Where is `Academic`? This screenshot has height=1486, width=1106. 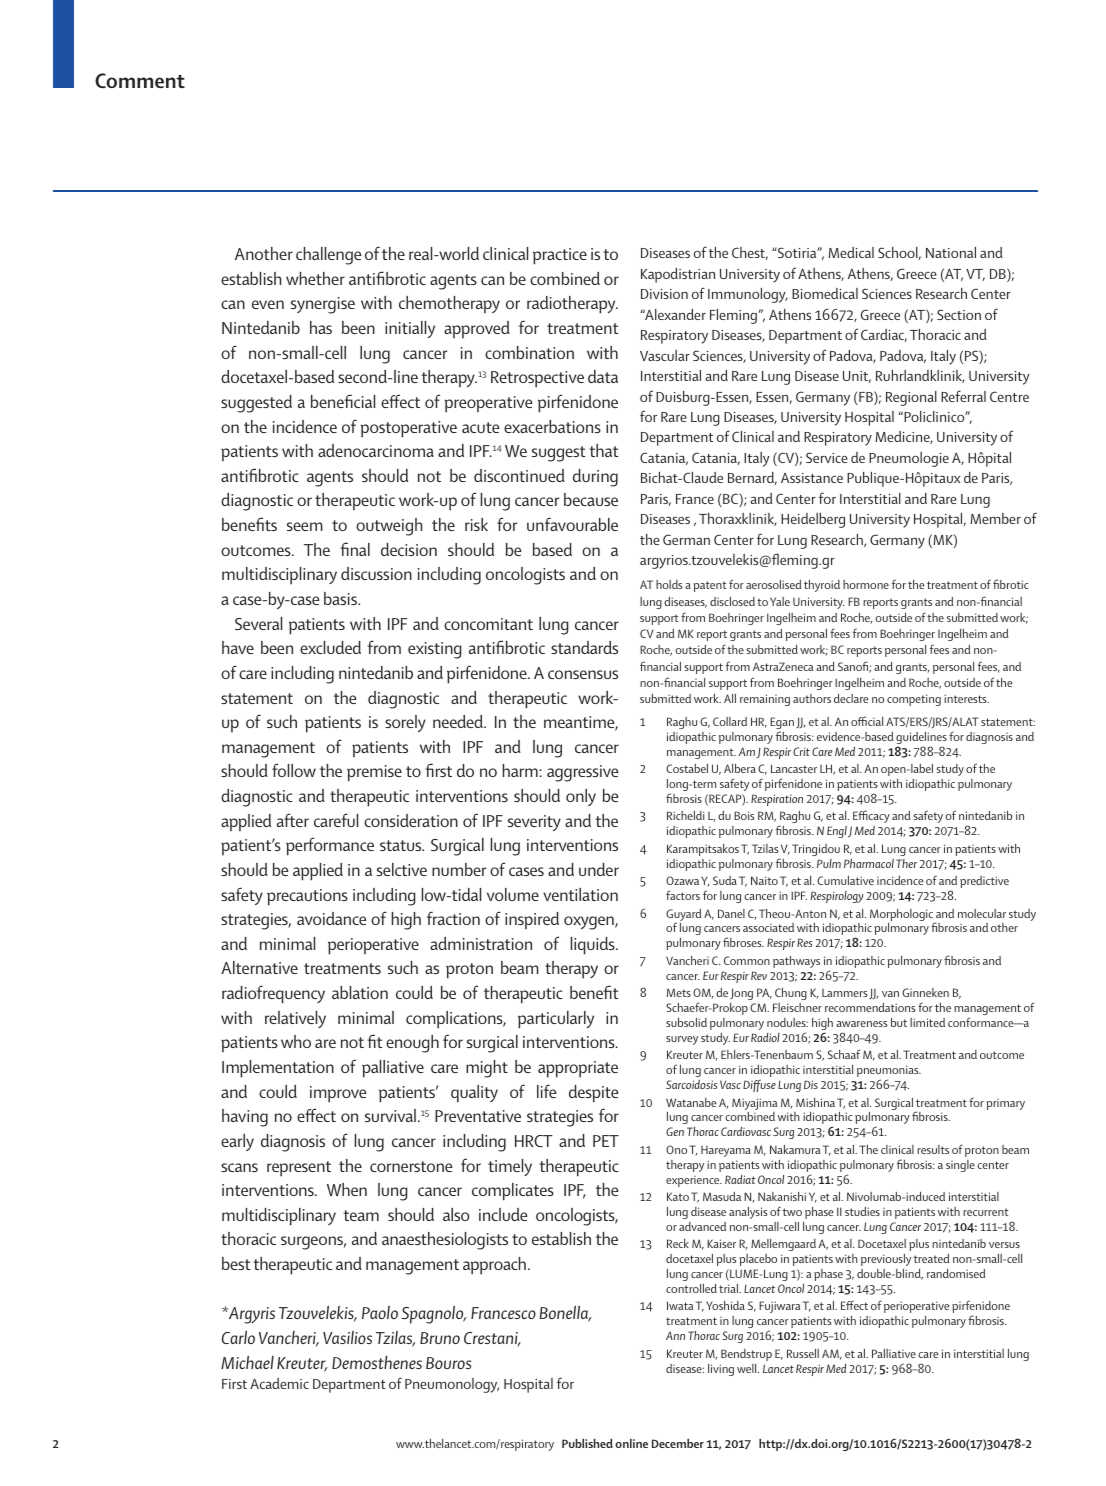 Academic is located at coordinates (279, 1383).
